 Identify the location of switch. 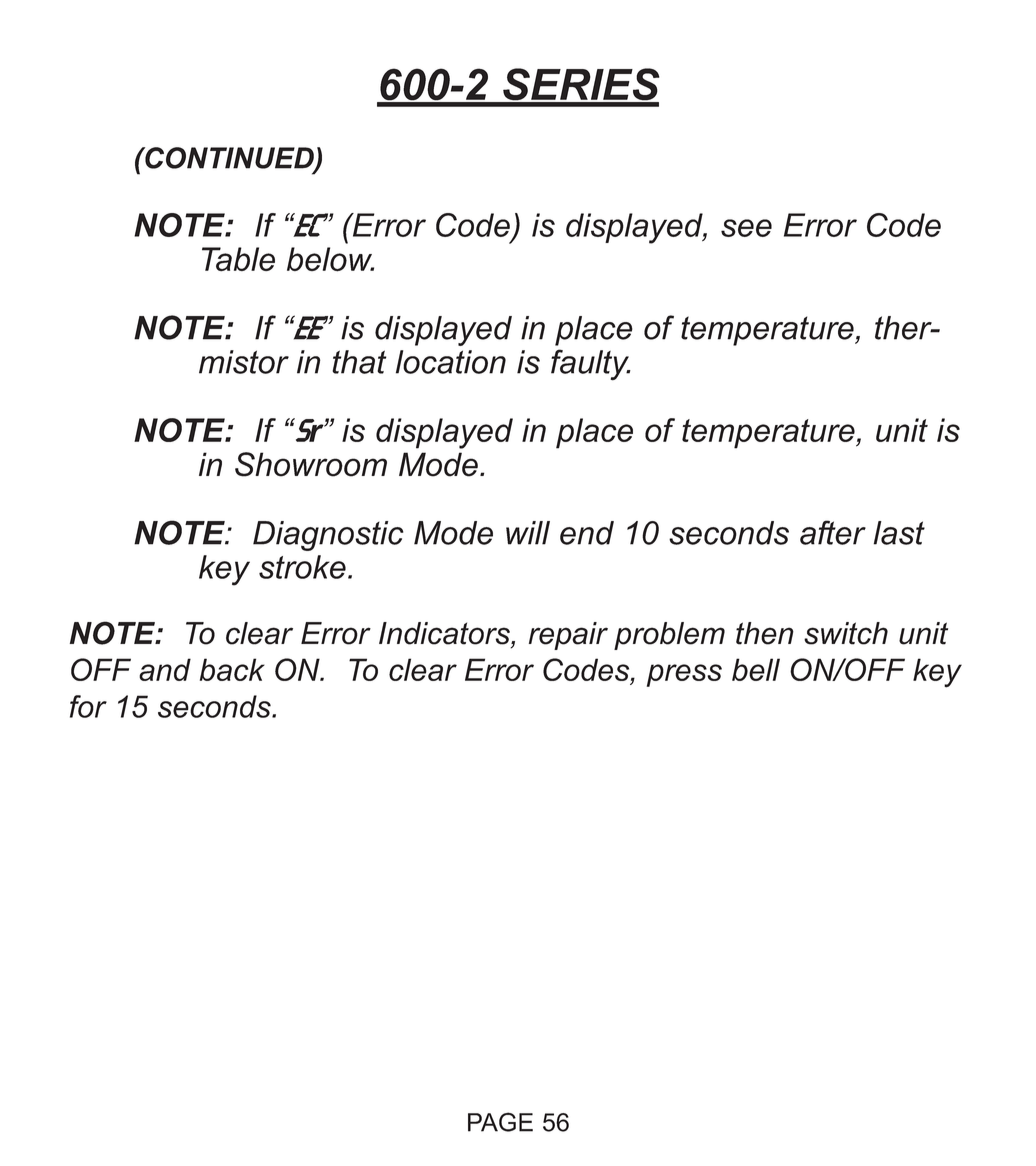
(846, 633).
